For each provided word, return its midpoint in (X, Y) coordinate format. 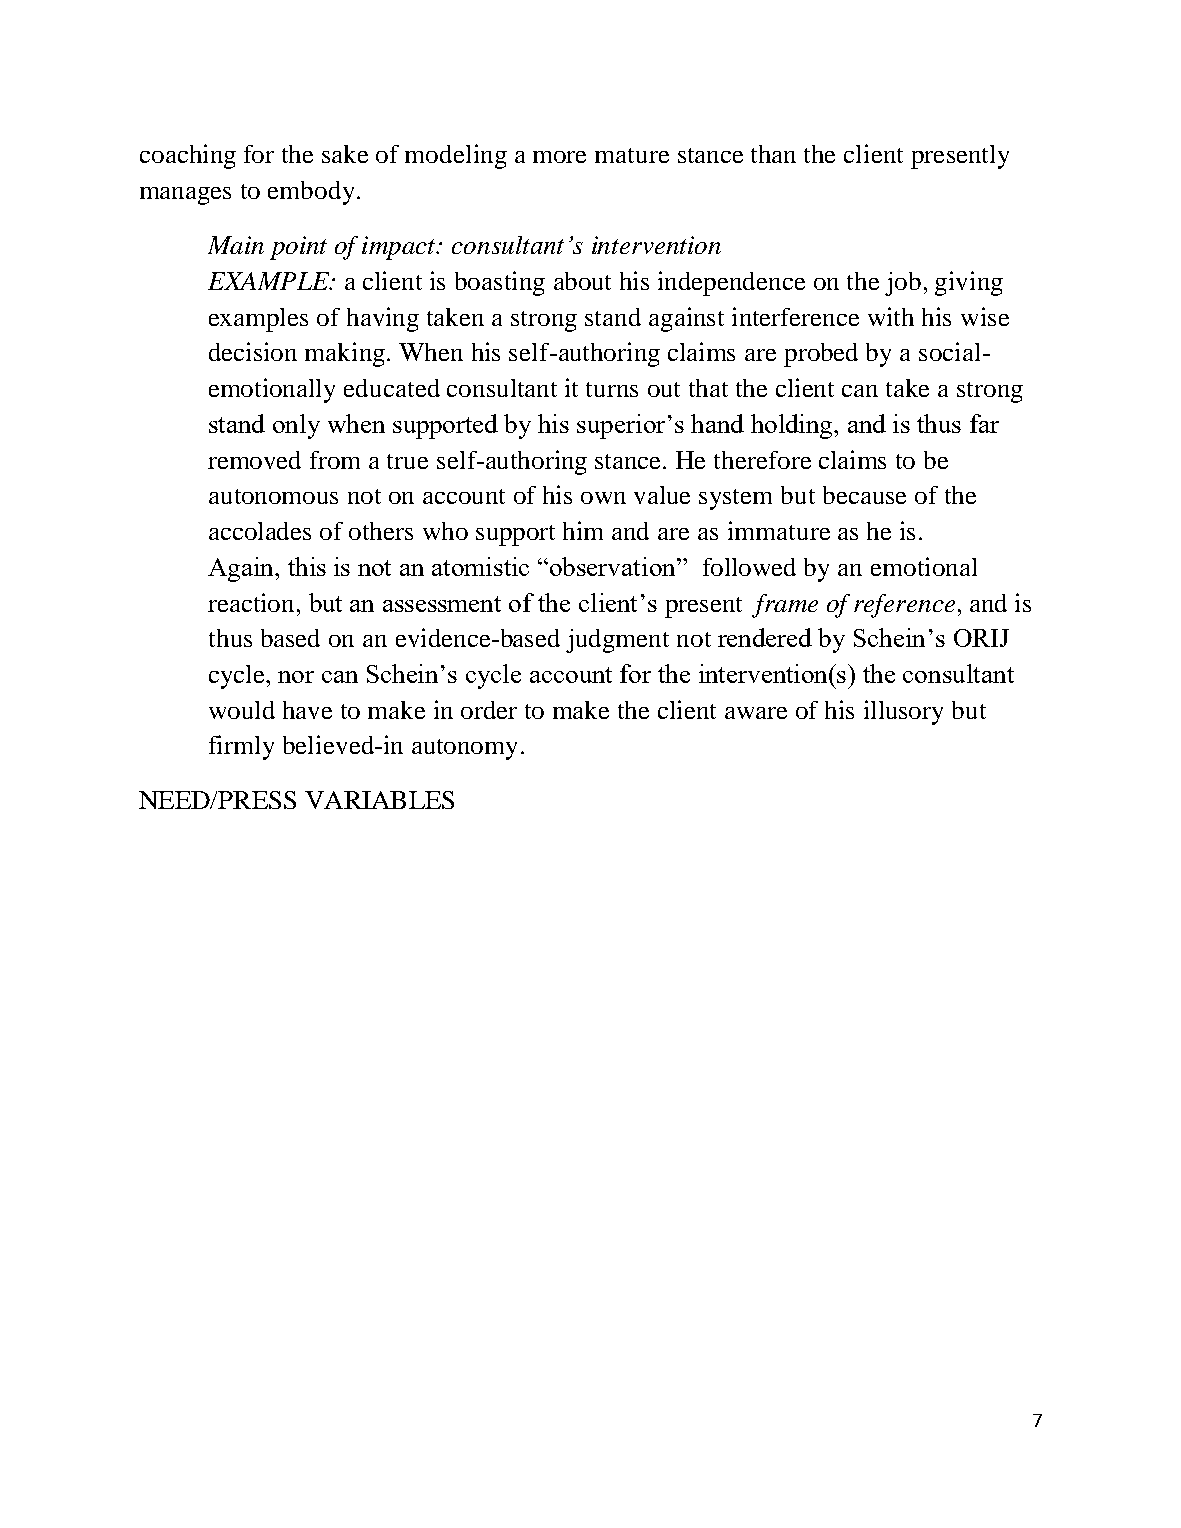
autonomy (464, 749)
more (559, 157)
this (307, 566)
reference (904, 606)
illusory (903, 712)
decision (253, 351)
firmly (241, 747)
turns (612, 389)
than (773, 154)
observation (614, 566)
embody (311, 193)
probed (821, 355)
